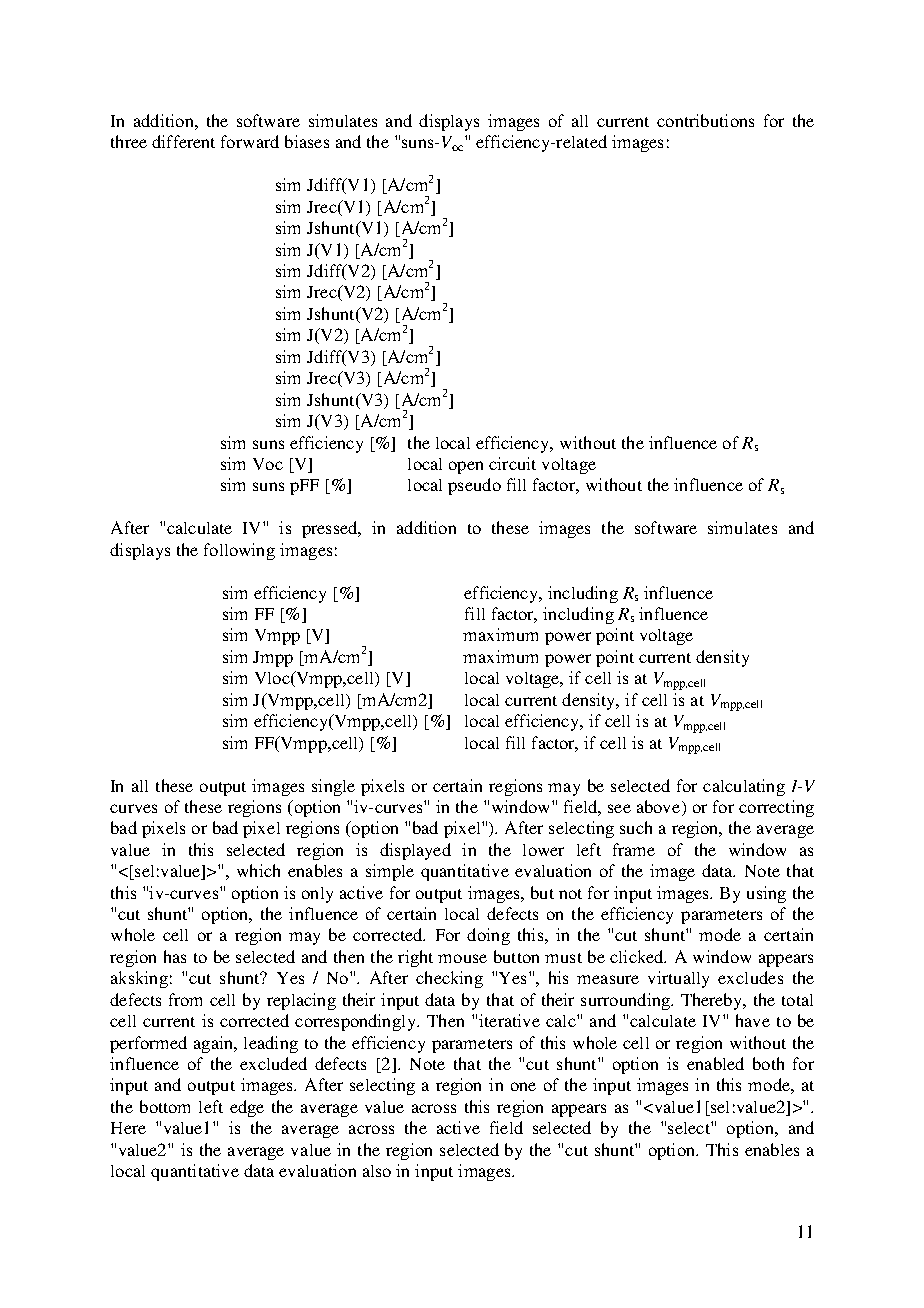 The width and height of the page is (924, 1308). What do you see at coordinates (488, 936) in the page?
I see `doing` at bounding box center [488, 936].
